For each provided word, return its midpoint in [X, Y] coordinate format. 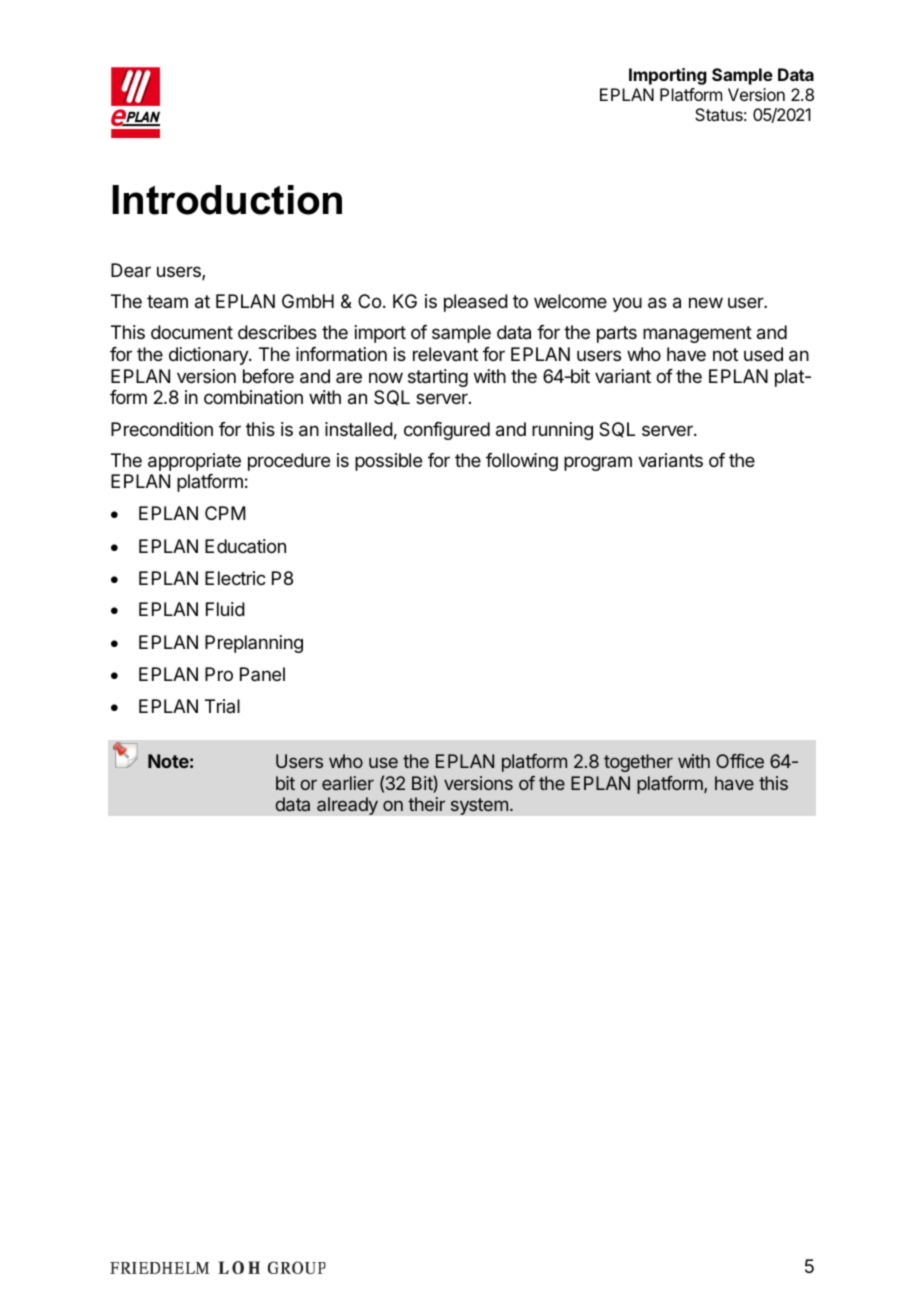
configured [447, 431]
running [562, 431]
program [598, 463]
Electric [235, 578]
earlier [348, 783]
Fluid [225, 609]
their [426, 804]
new [706, 302]
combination [253, 397]
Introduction [227, 200]
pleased [476, 303]
